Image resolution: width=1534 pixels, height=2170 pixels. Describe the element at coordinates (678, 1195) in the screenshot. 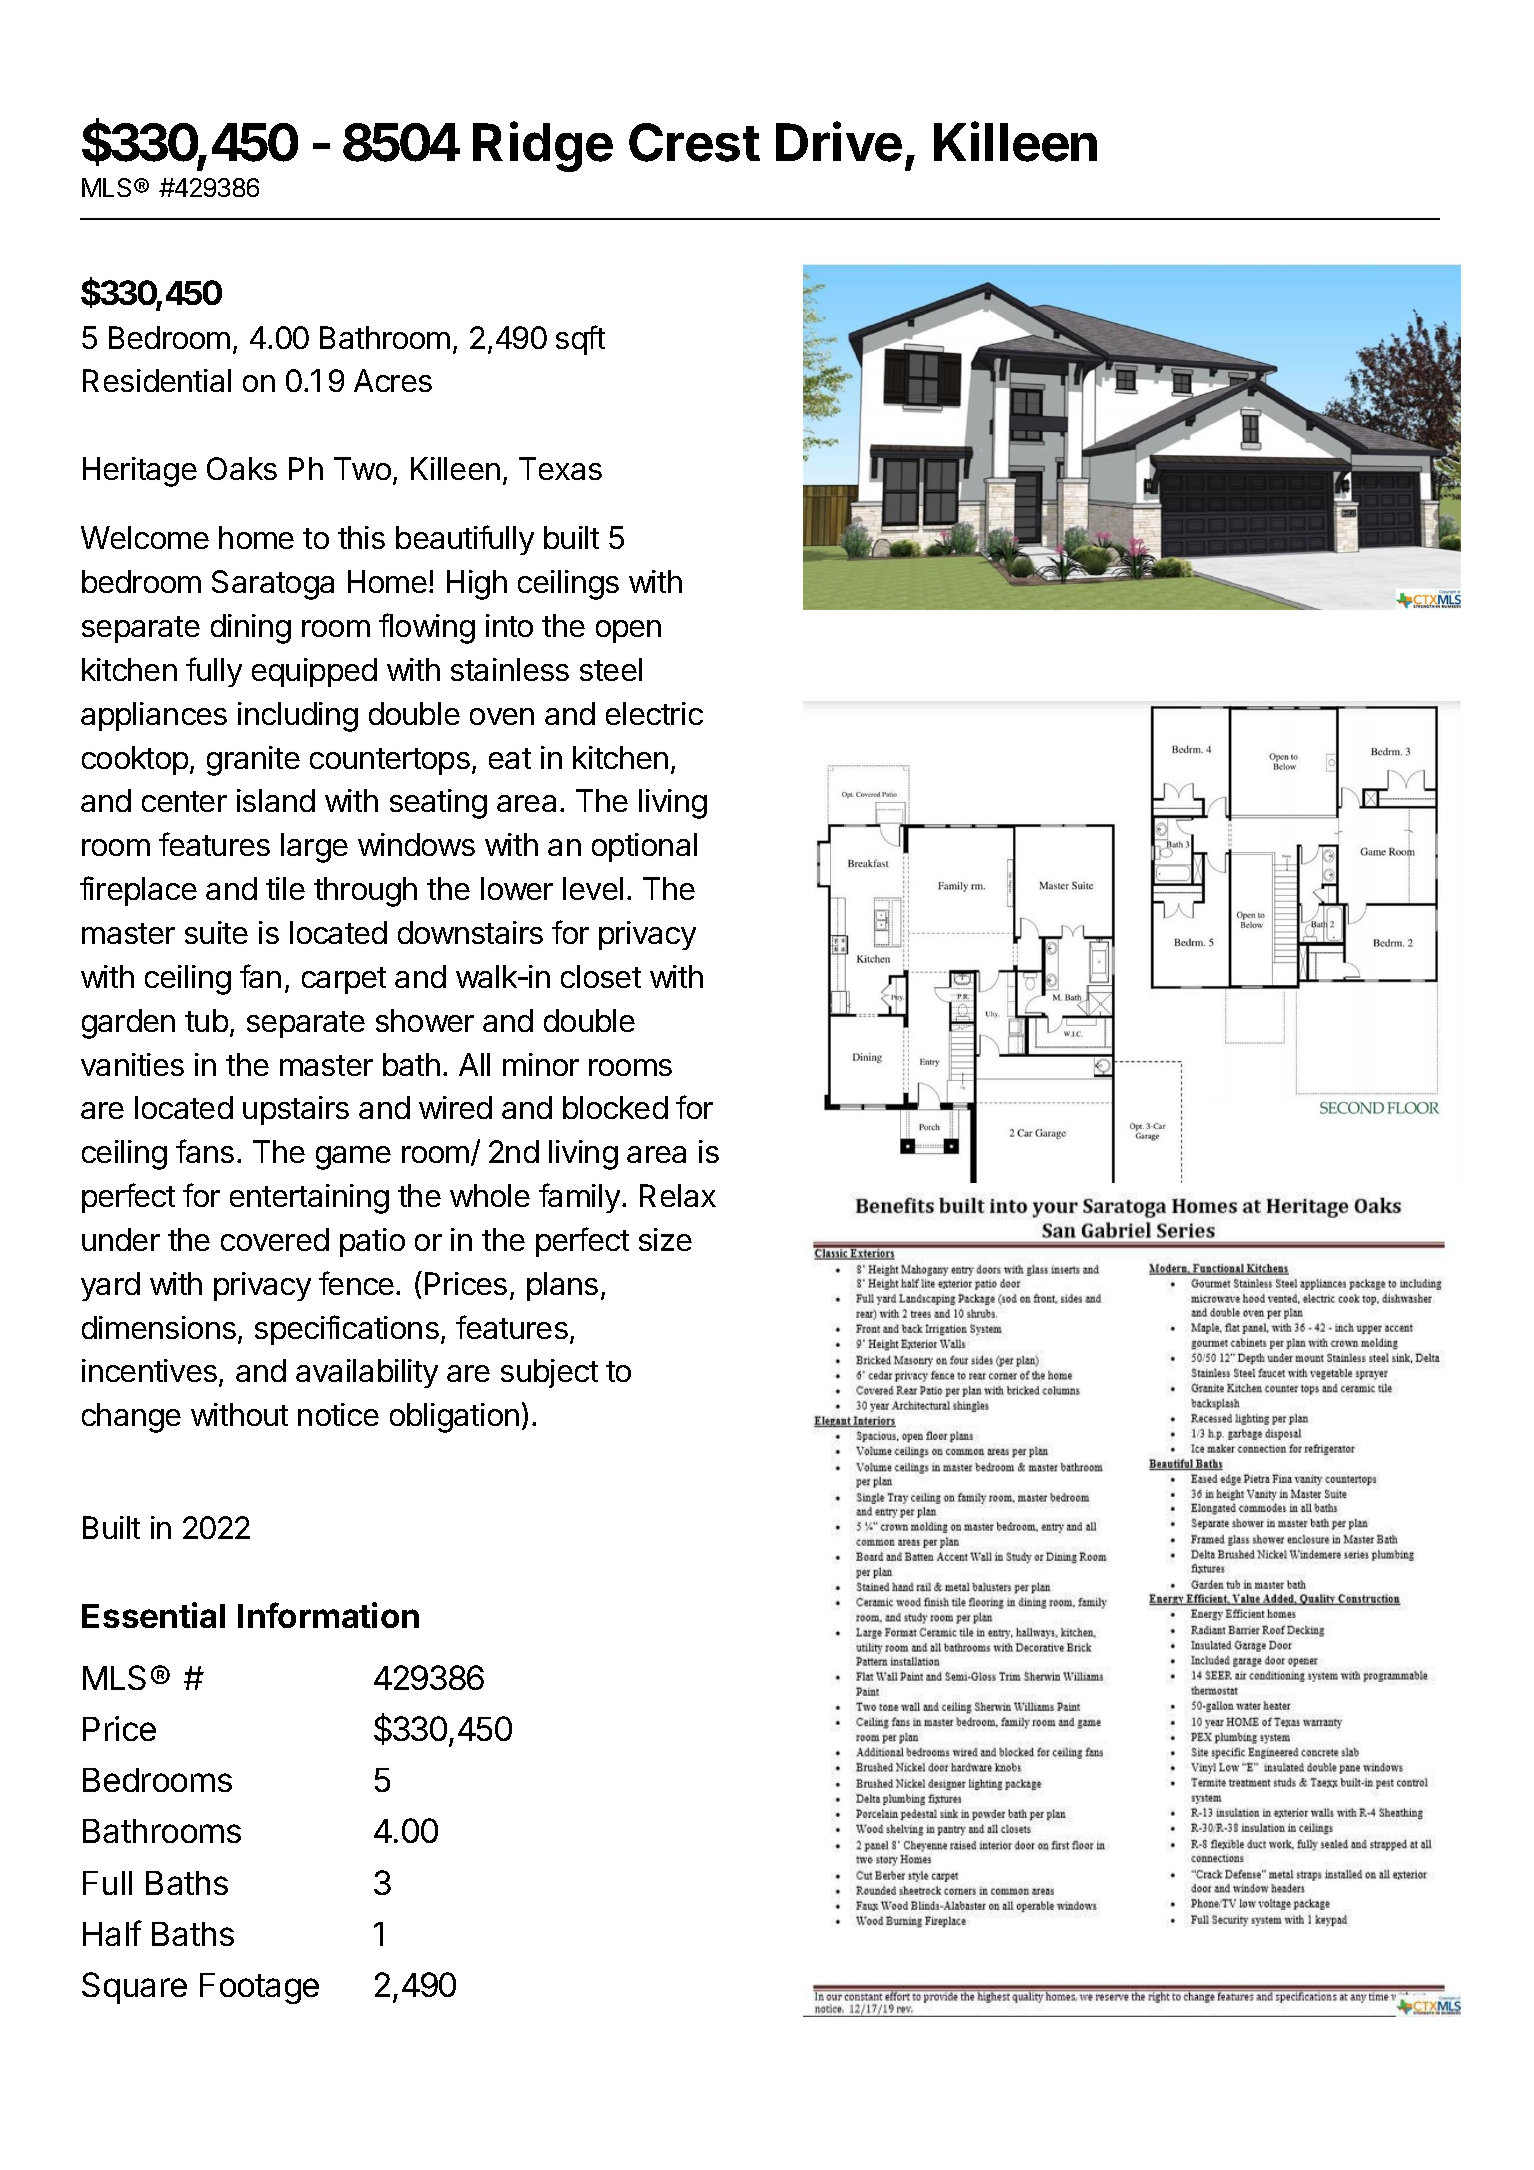

I see `Relax` at that location.
